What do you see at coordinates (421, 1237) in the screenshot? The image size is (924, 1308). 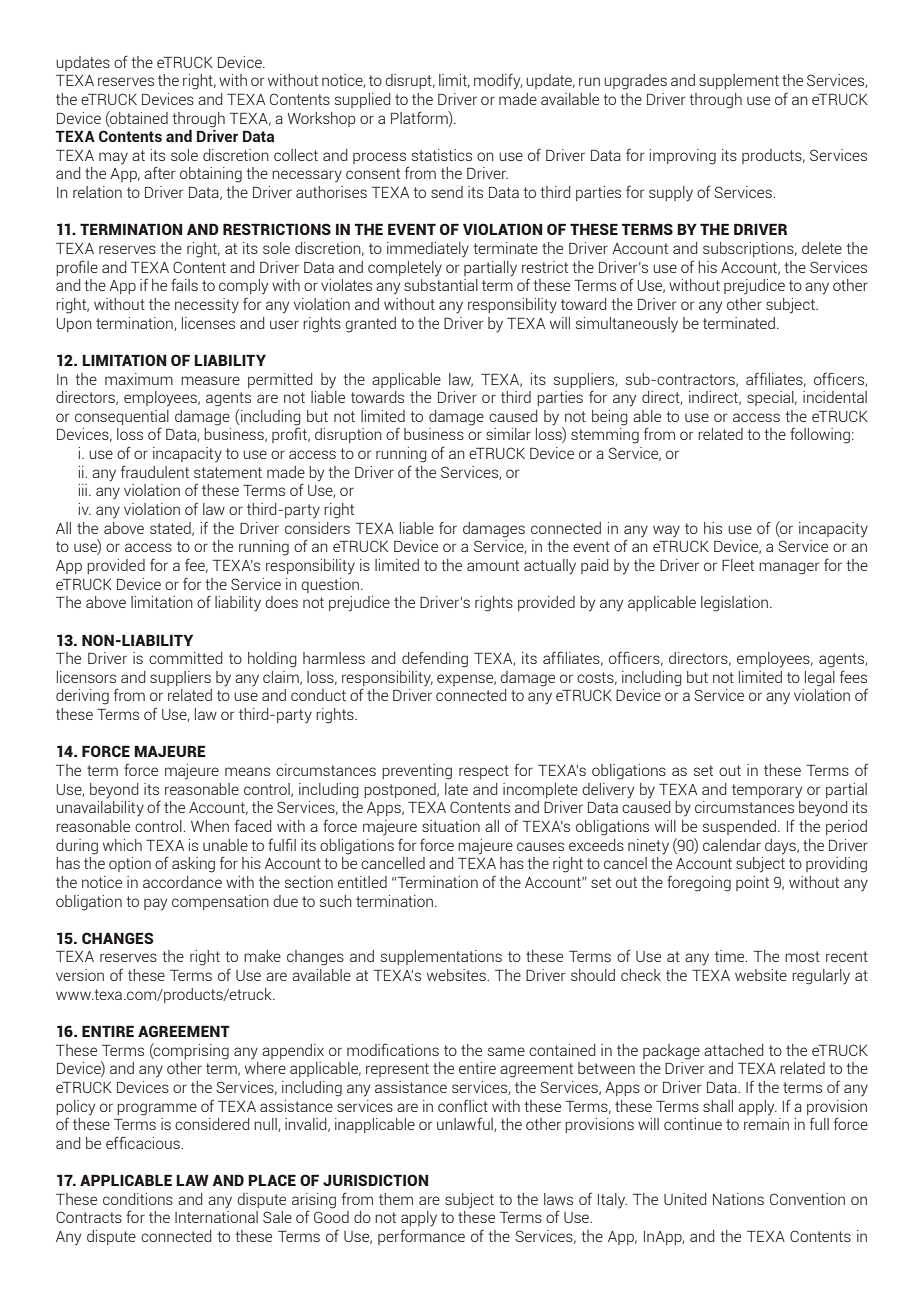 I see `performance` at bounding box center [421, 1237].
